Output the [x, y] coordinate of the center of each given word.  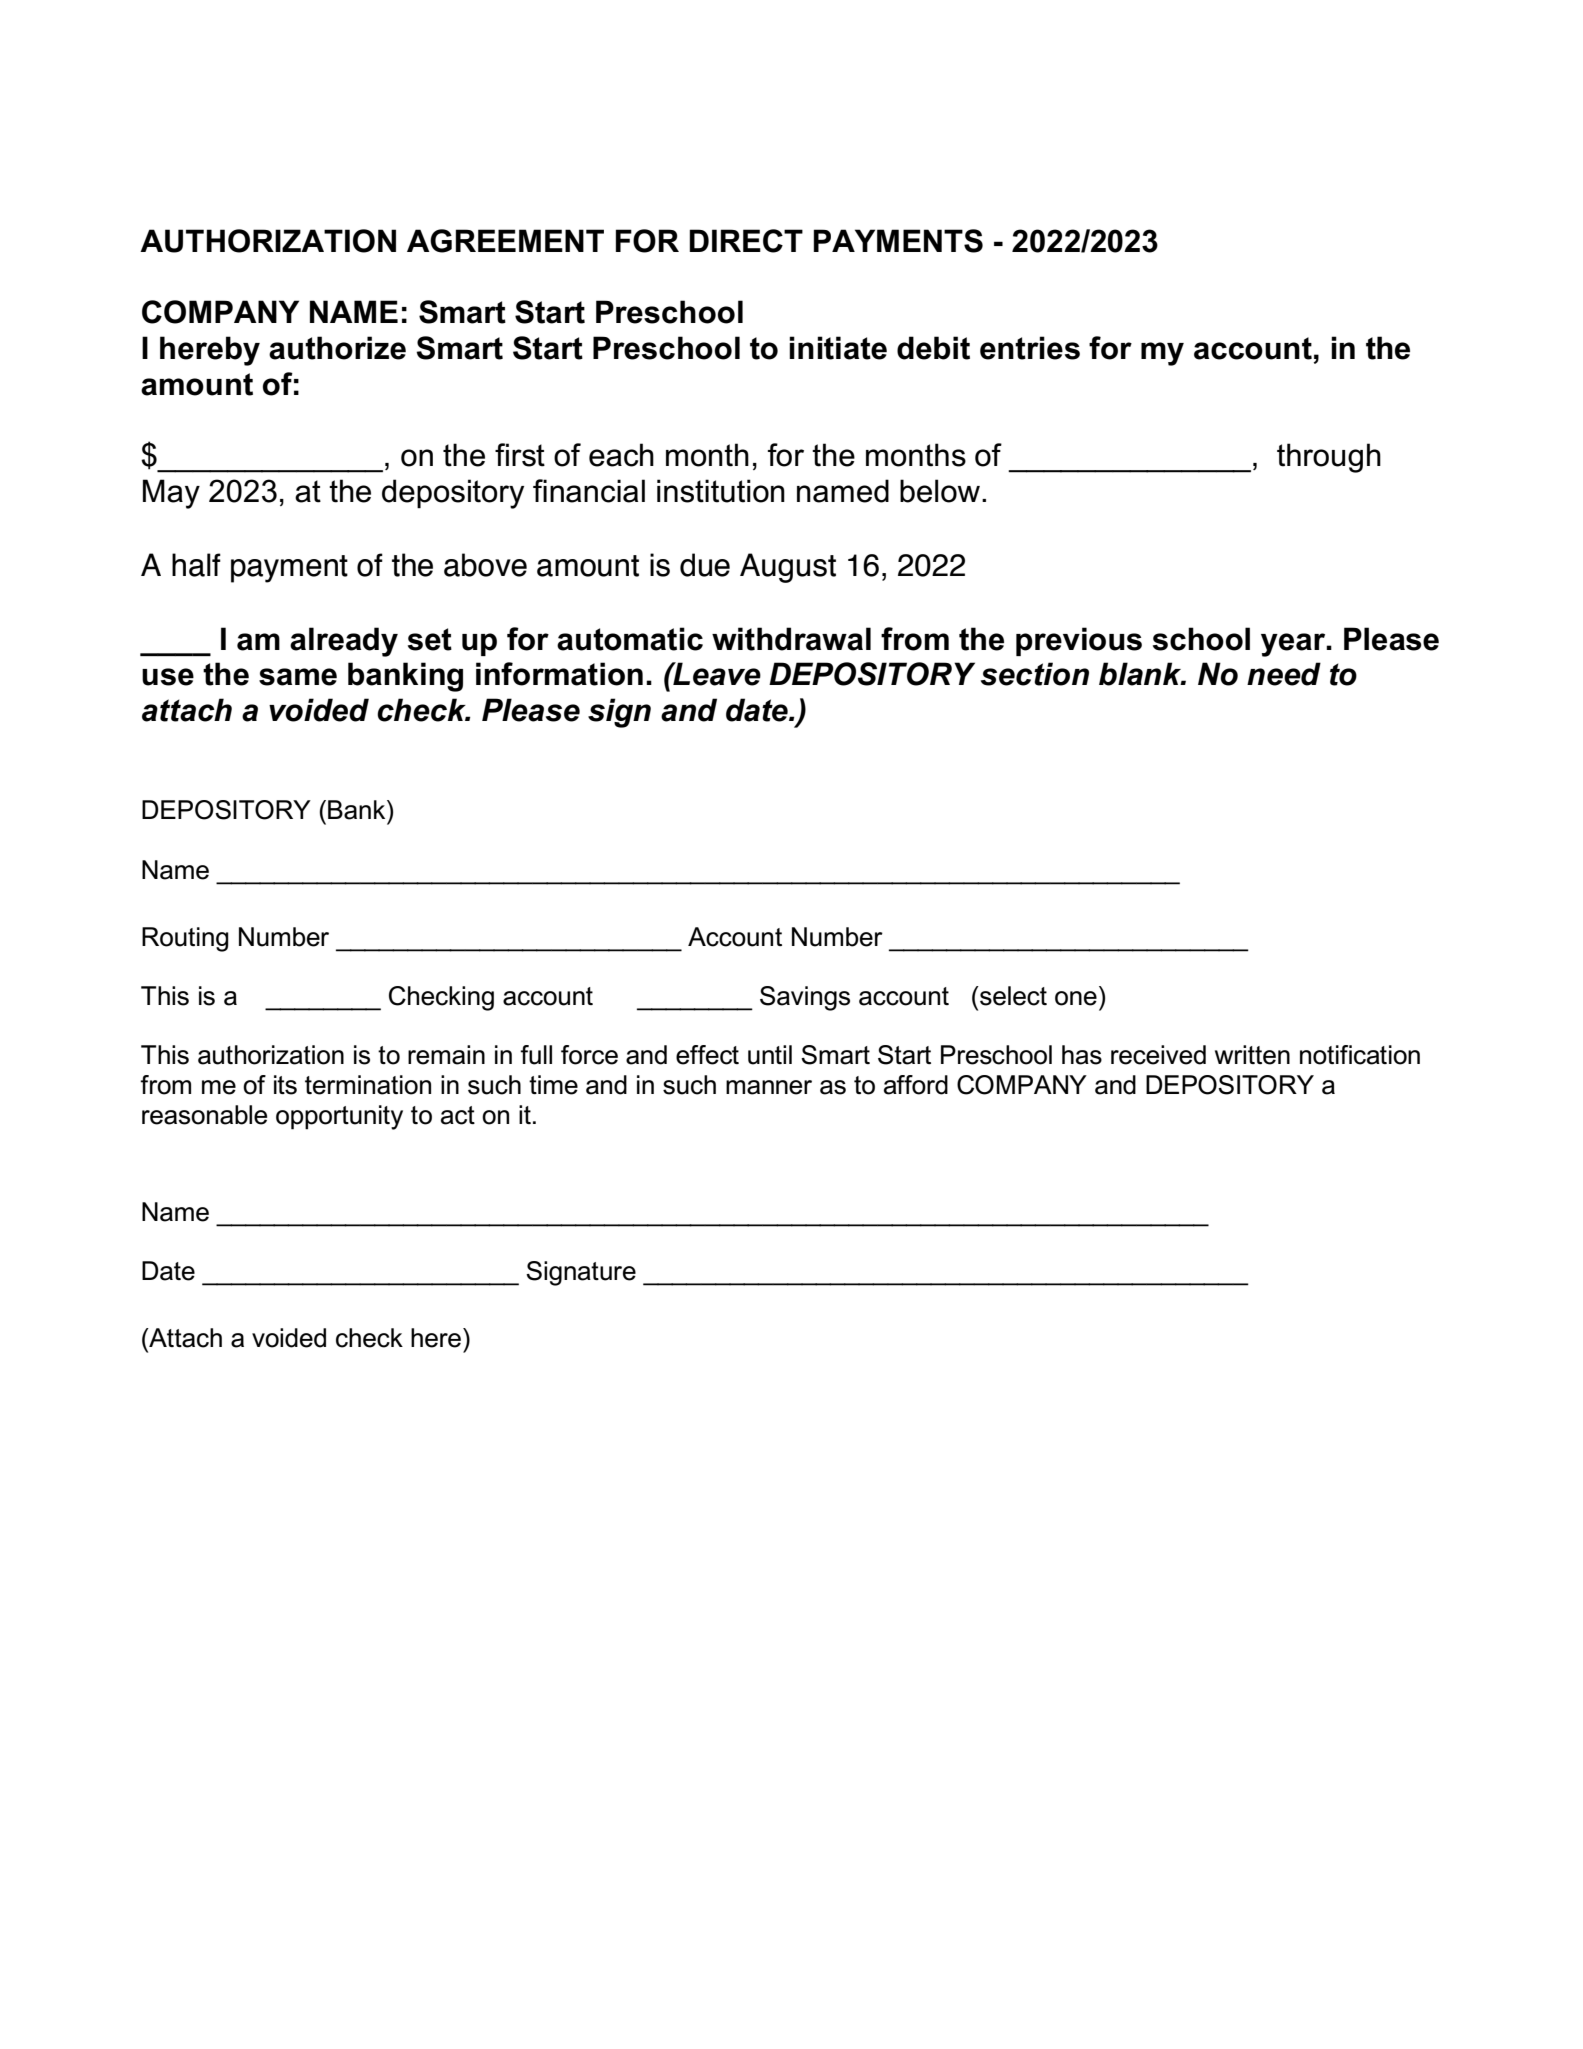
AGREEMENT [505, 241]
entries [1030, 348]
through [1329, 458]
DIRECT [746, 241]
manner [769, 1087]
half [196, 565]
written [1252, 1055]
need [1284, 674]
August [788, 568]
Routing [185, 939]
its [285, 1085]
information [559, 674]
